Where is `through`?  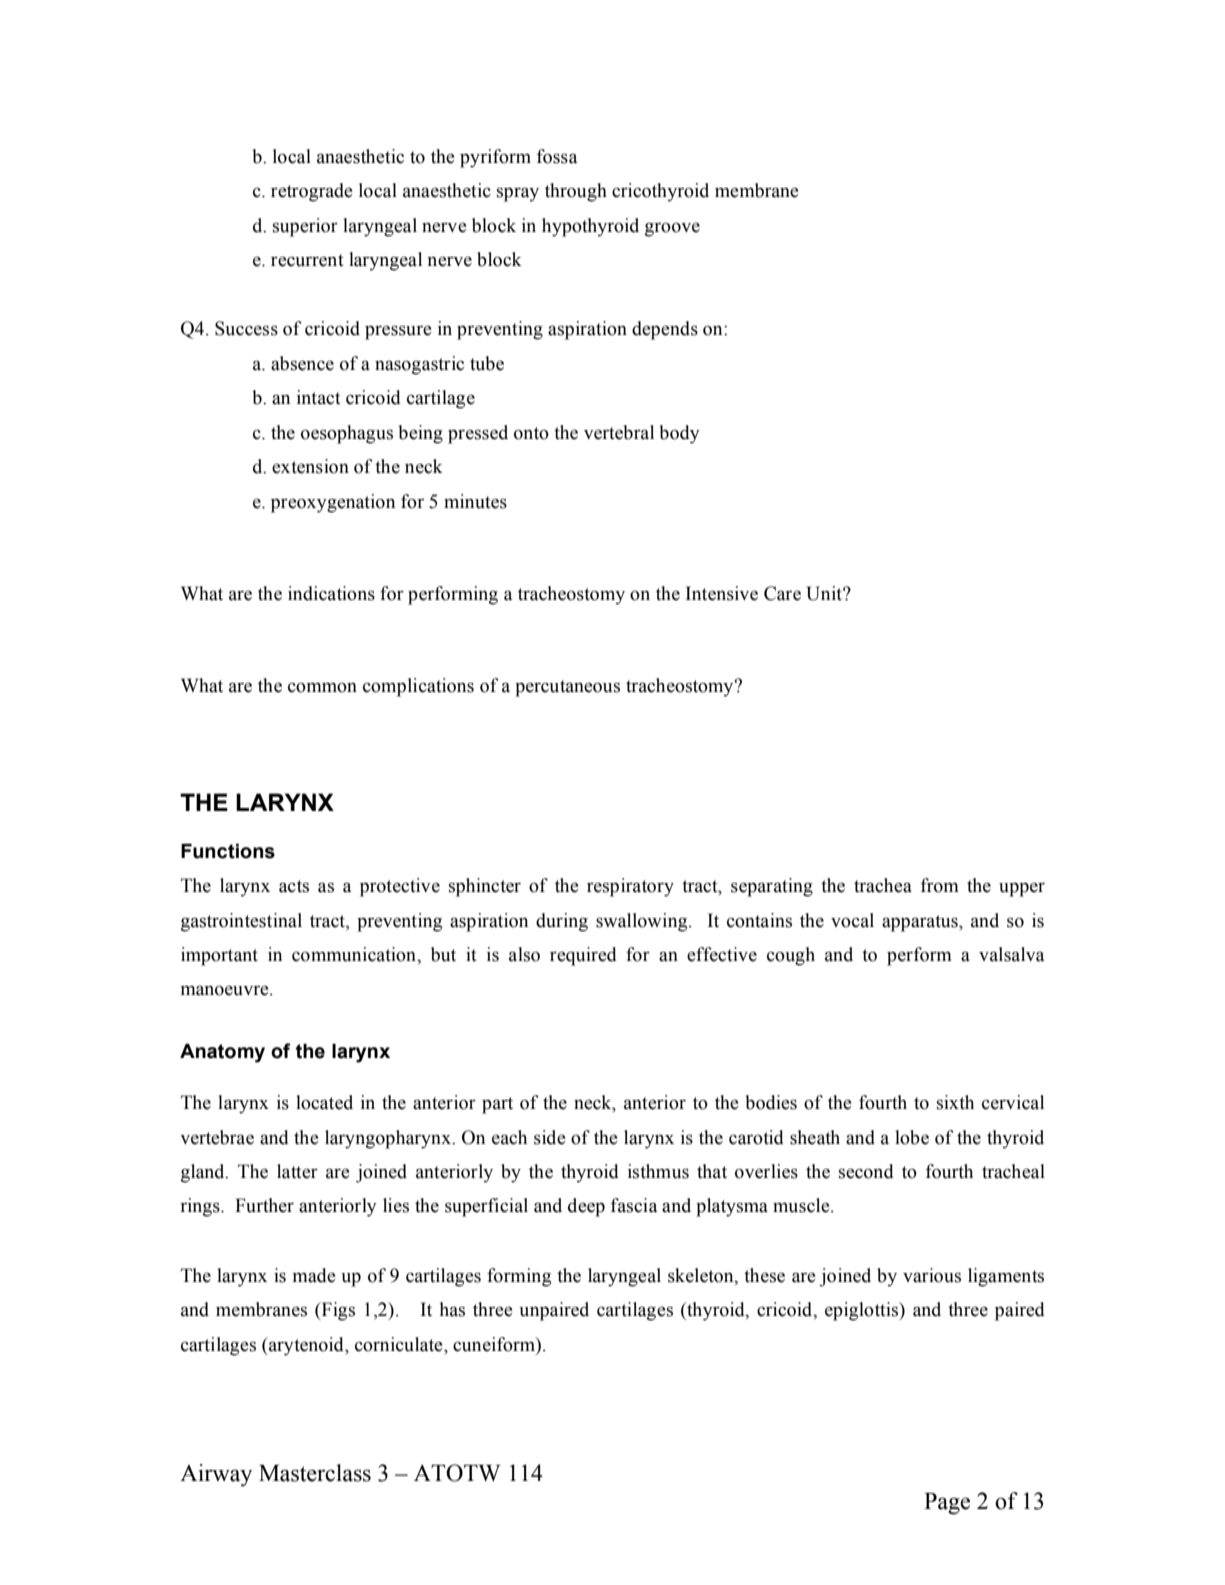
through is located at coordinates (576, 192).
